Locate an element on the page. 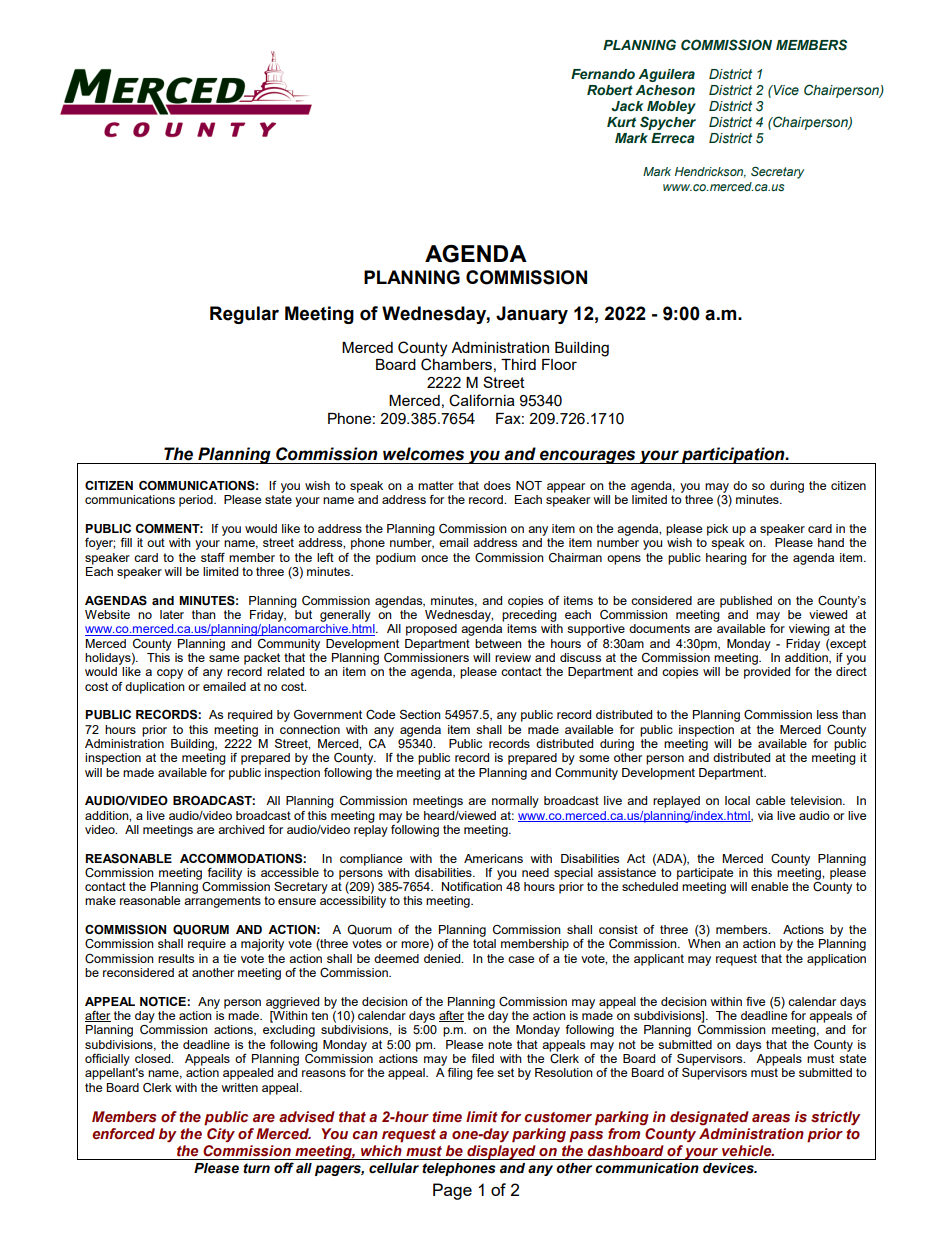 The height and width of the page is (1233, 952). between is located at coordinates (498, 643).
